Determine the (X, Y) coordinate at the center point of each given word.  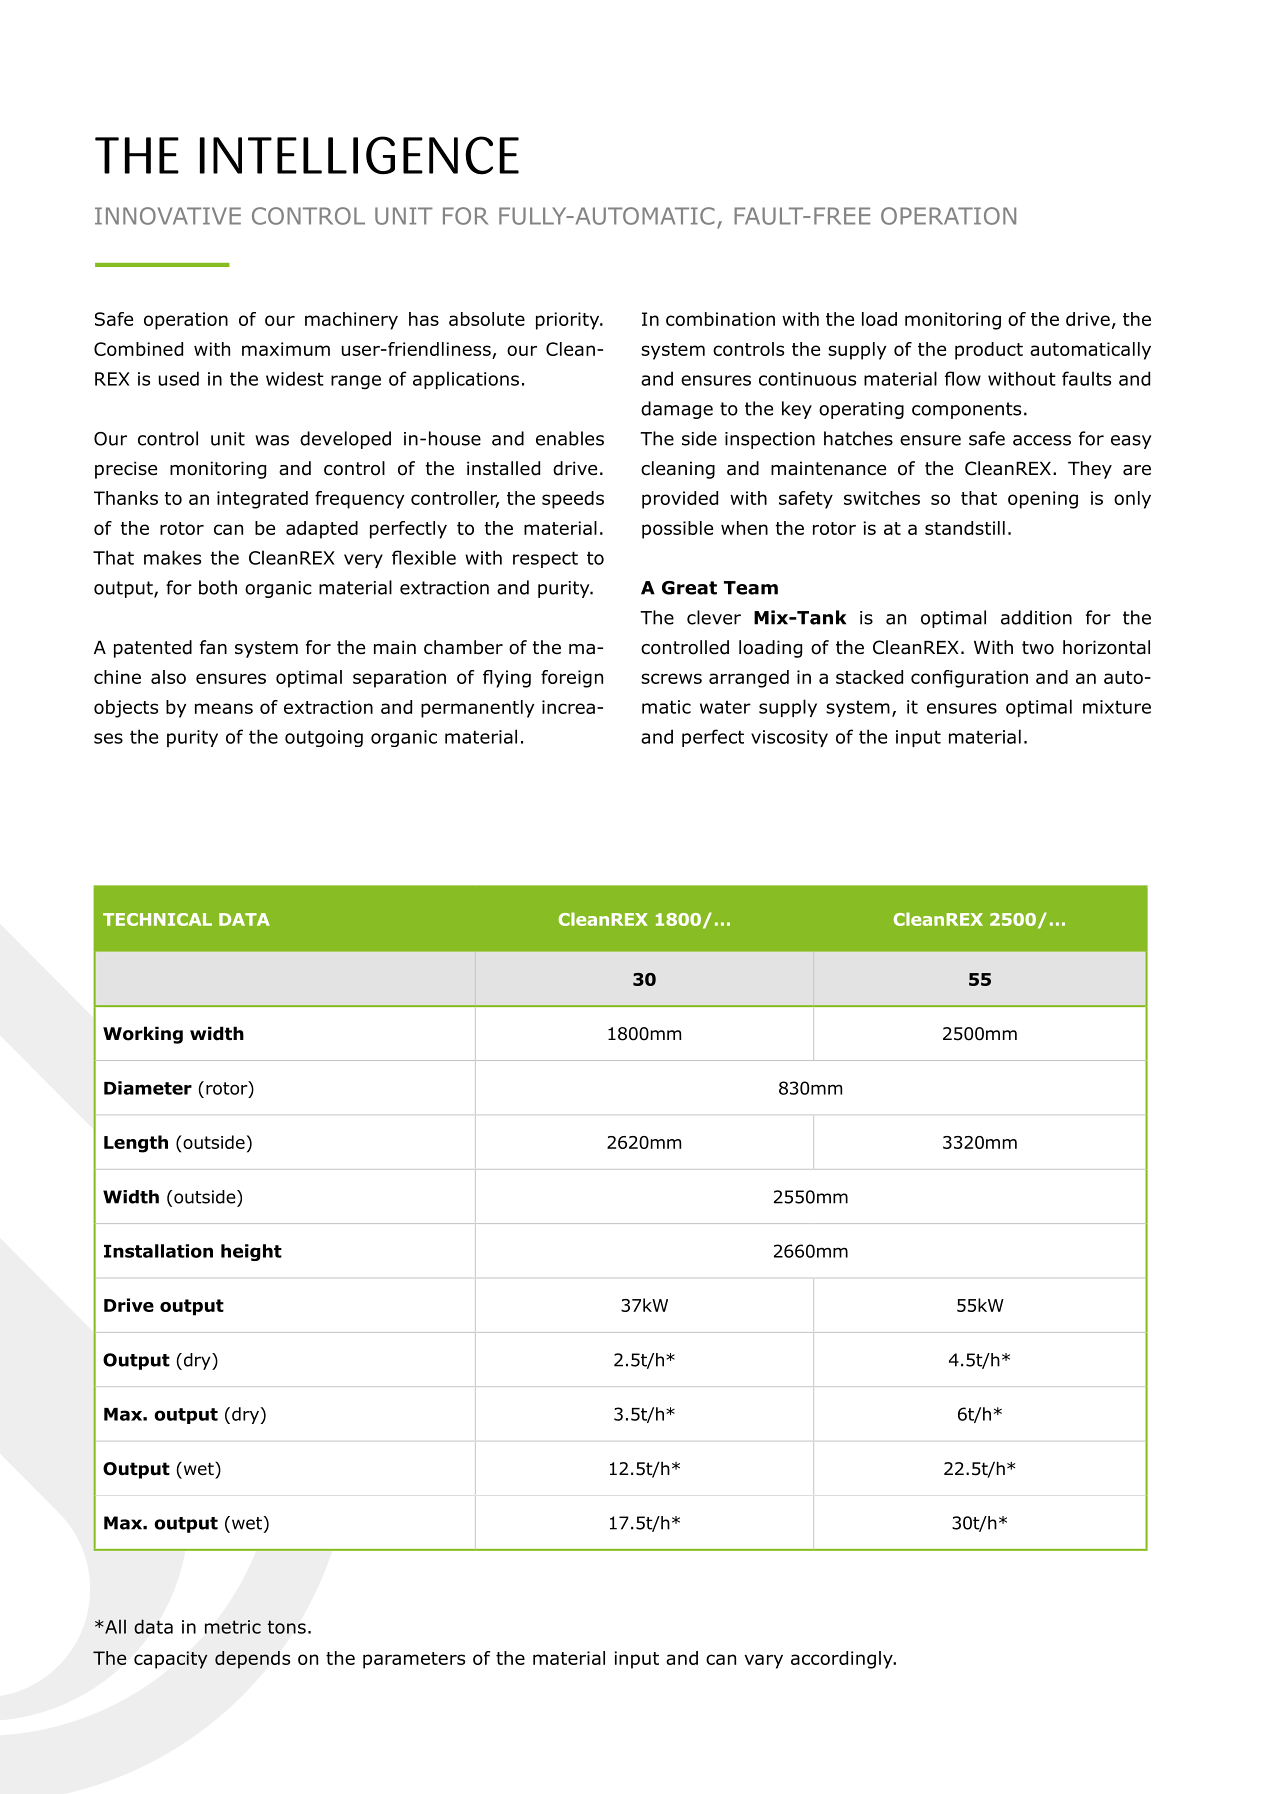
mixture (1117, 707)
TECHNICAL (157, 919)
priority (569, 321)
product (989, 351)
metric (233, 1627)
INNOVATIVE (168, 216)
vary (763, 1661)
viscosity (789, 738)
